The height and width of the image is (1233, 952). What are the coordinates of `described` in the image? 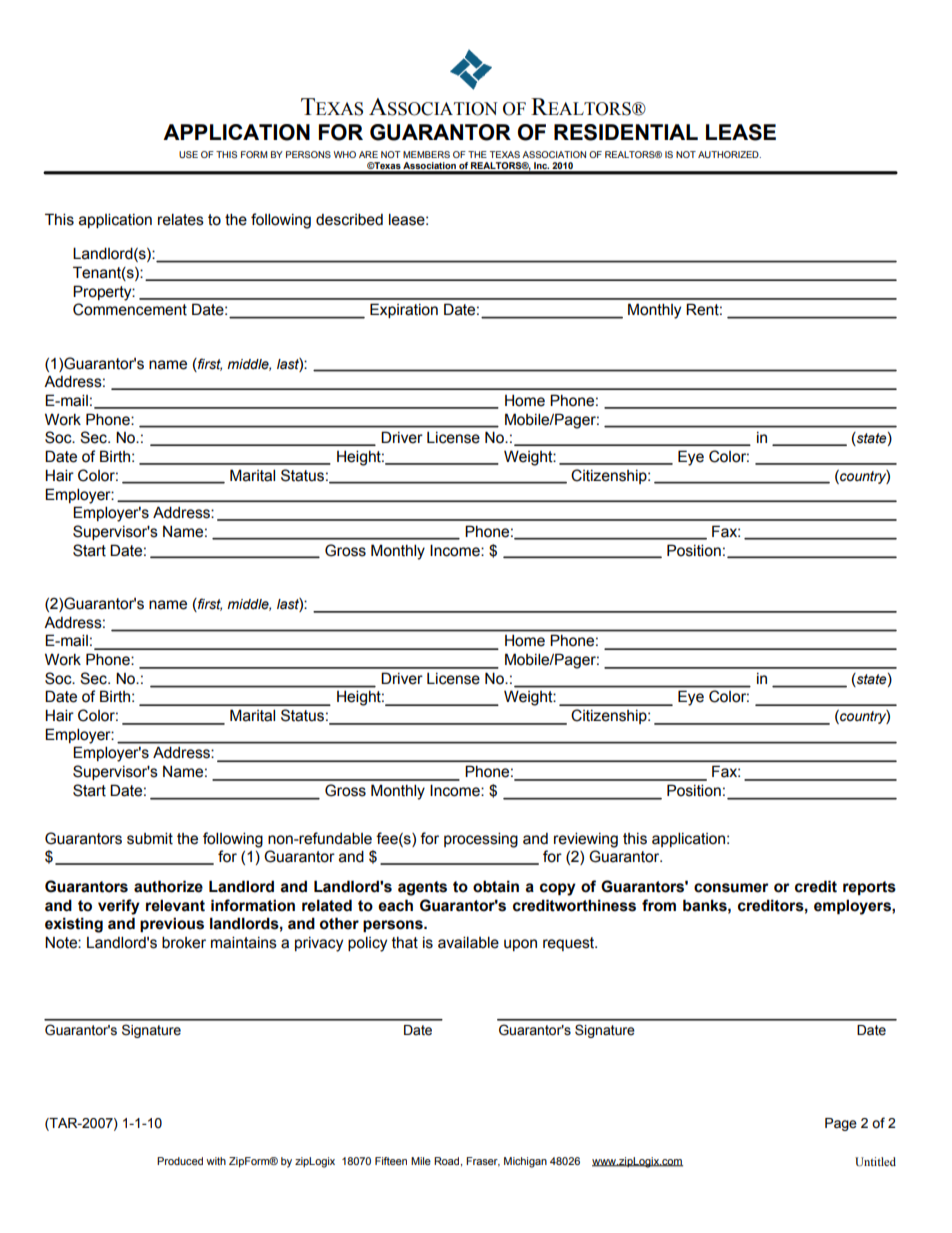 It's located at (349, 219).
